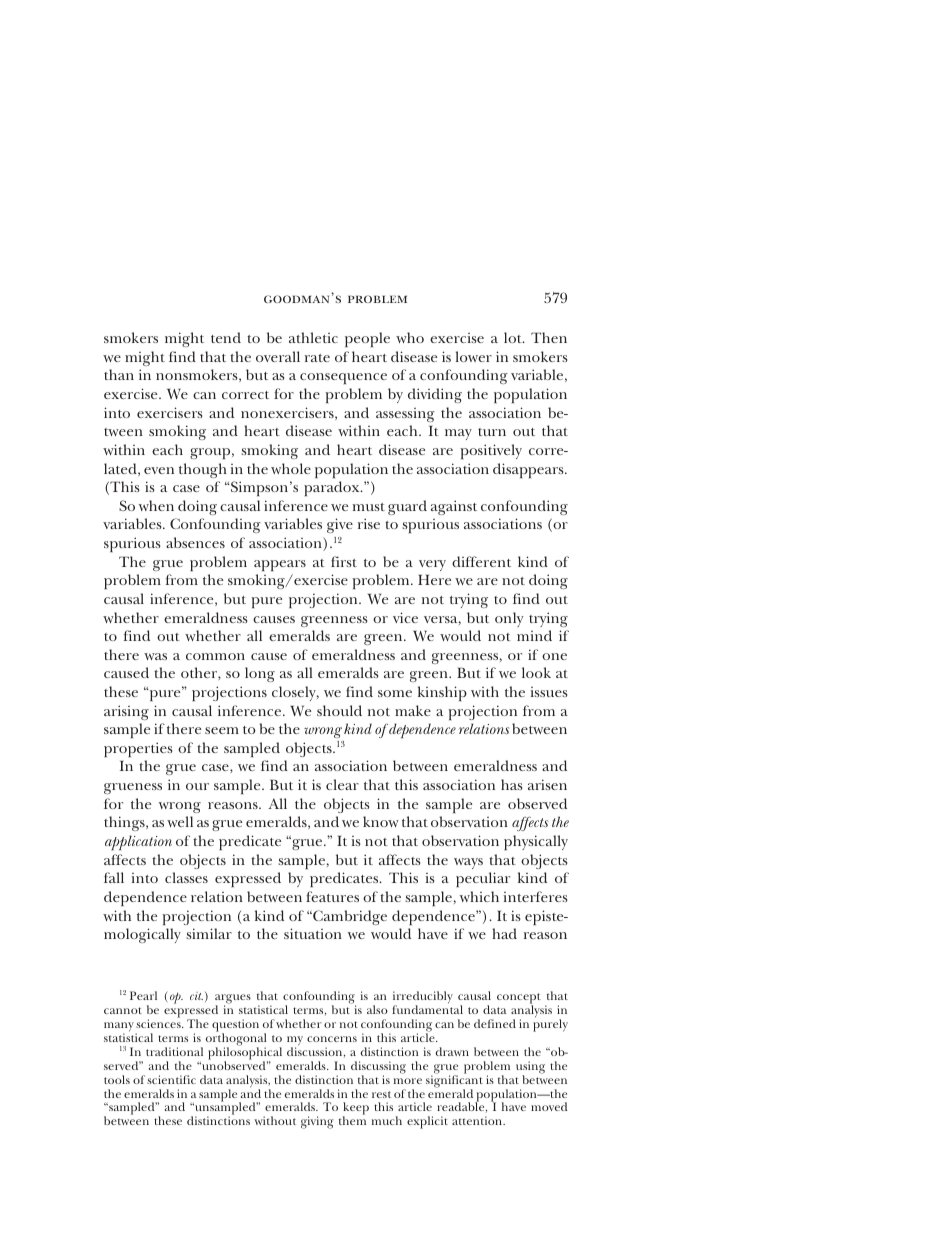 The width and height of the screenshot is (952, 1233). Describe the element at coordinates (344, 561) in the screenshot. I see `first` at that location.
